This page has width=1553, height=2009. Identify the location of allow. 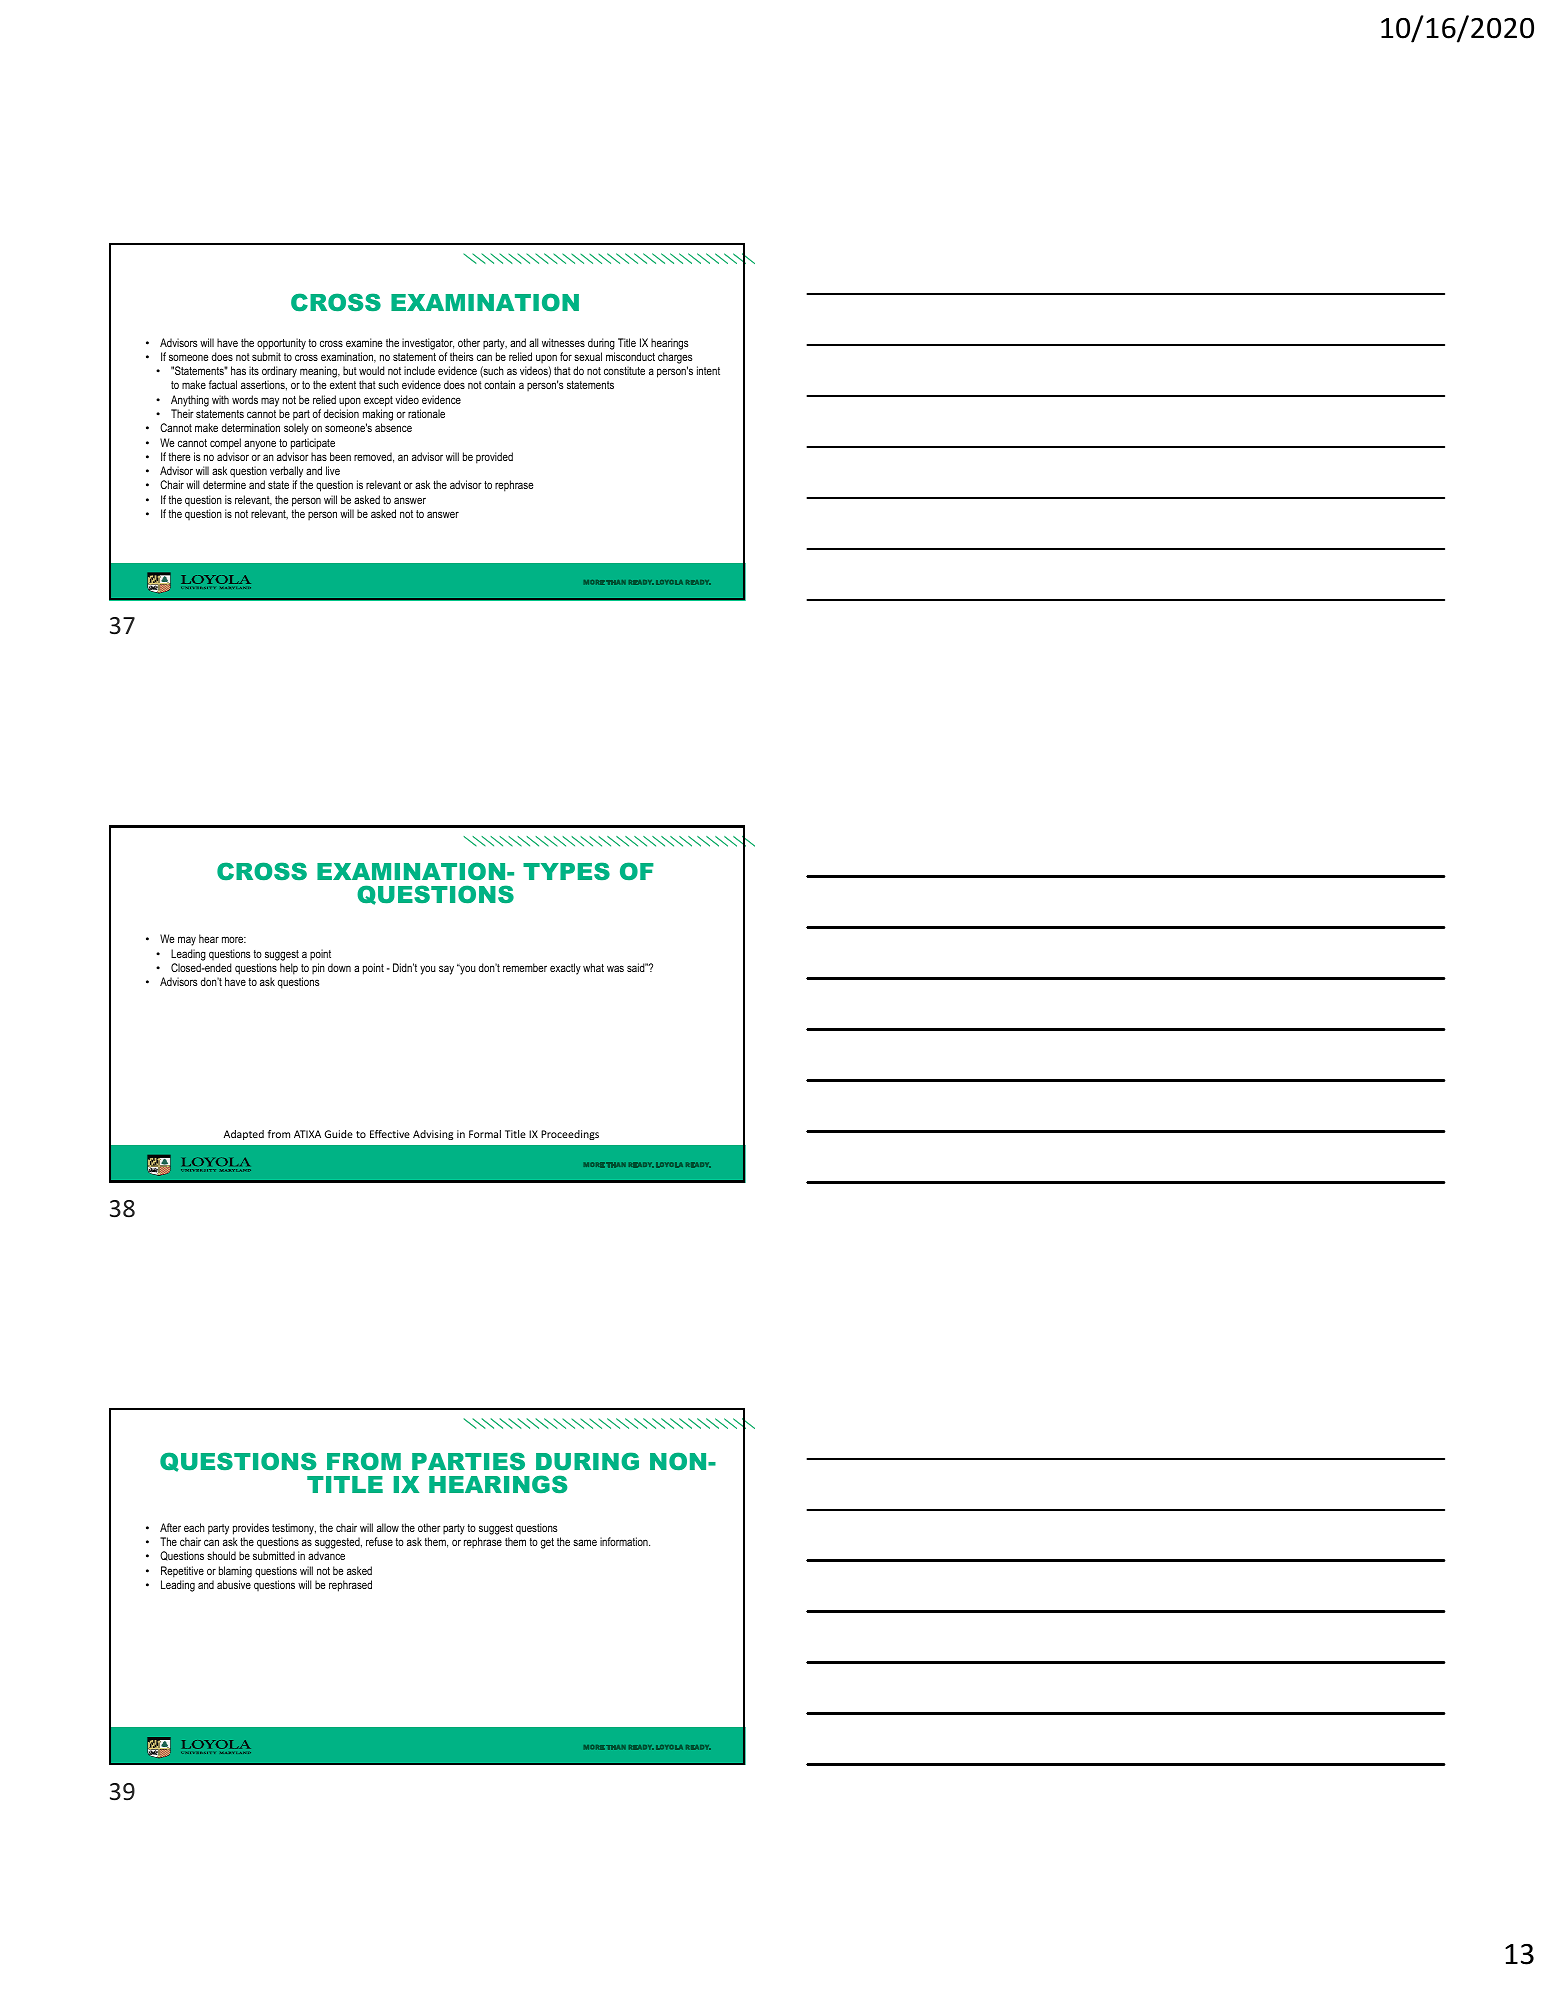
(388, 1527).
